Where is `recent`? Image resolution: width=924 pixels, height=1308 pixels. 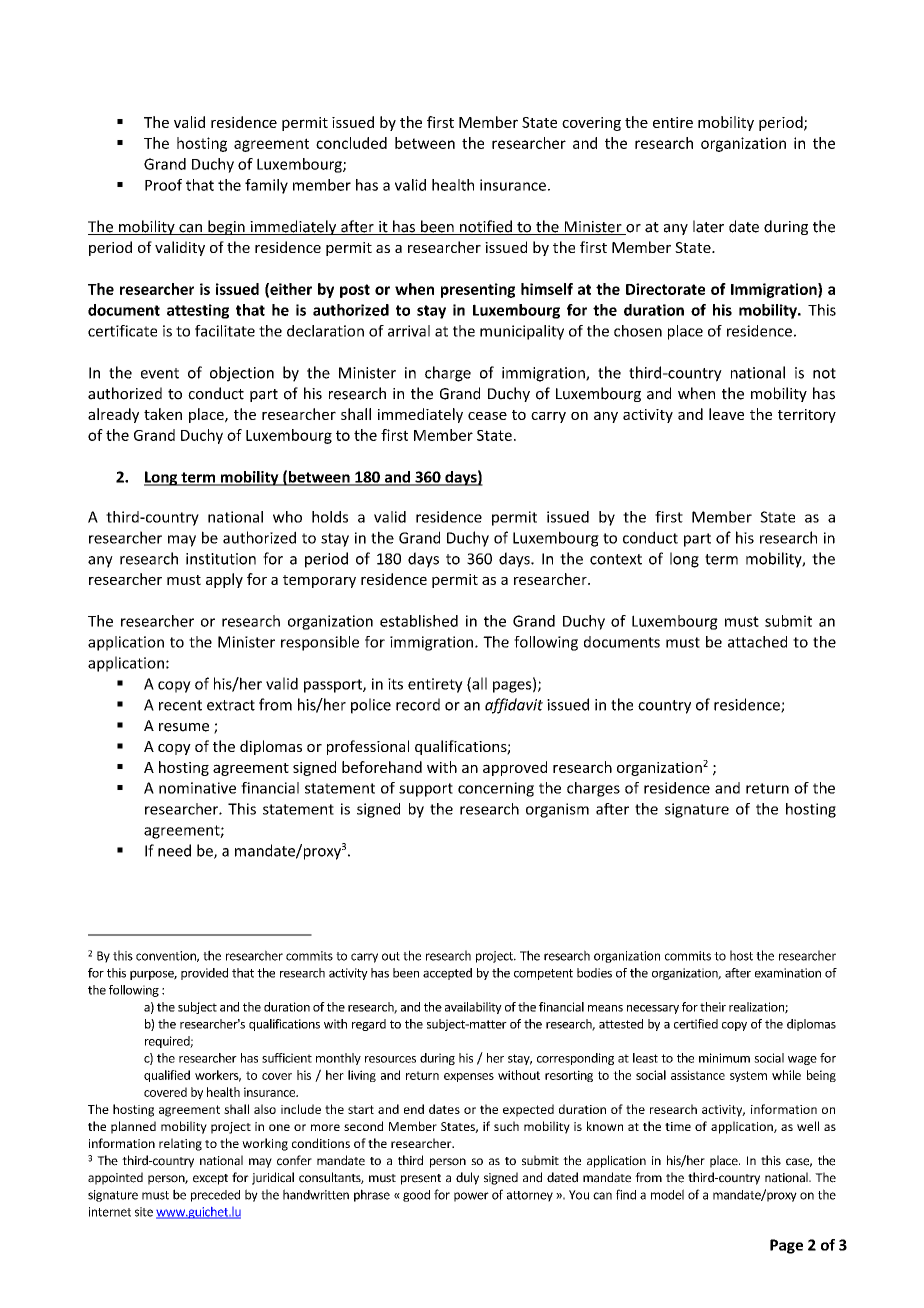
recent is located at coordinates (180, 705).
